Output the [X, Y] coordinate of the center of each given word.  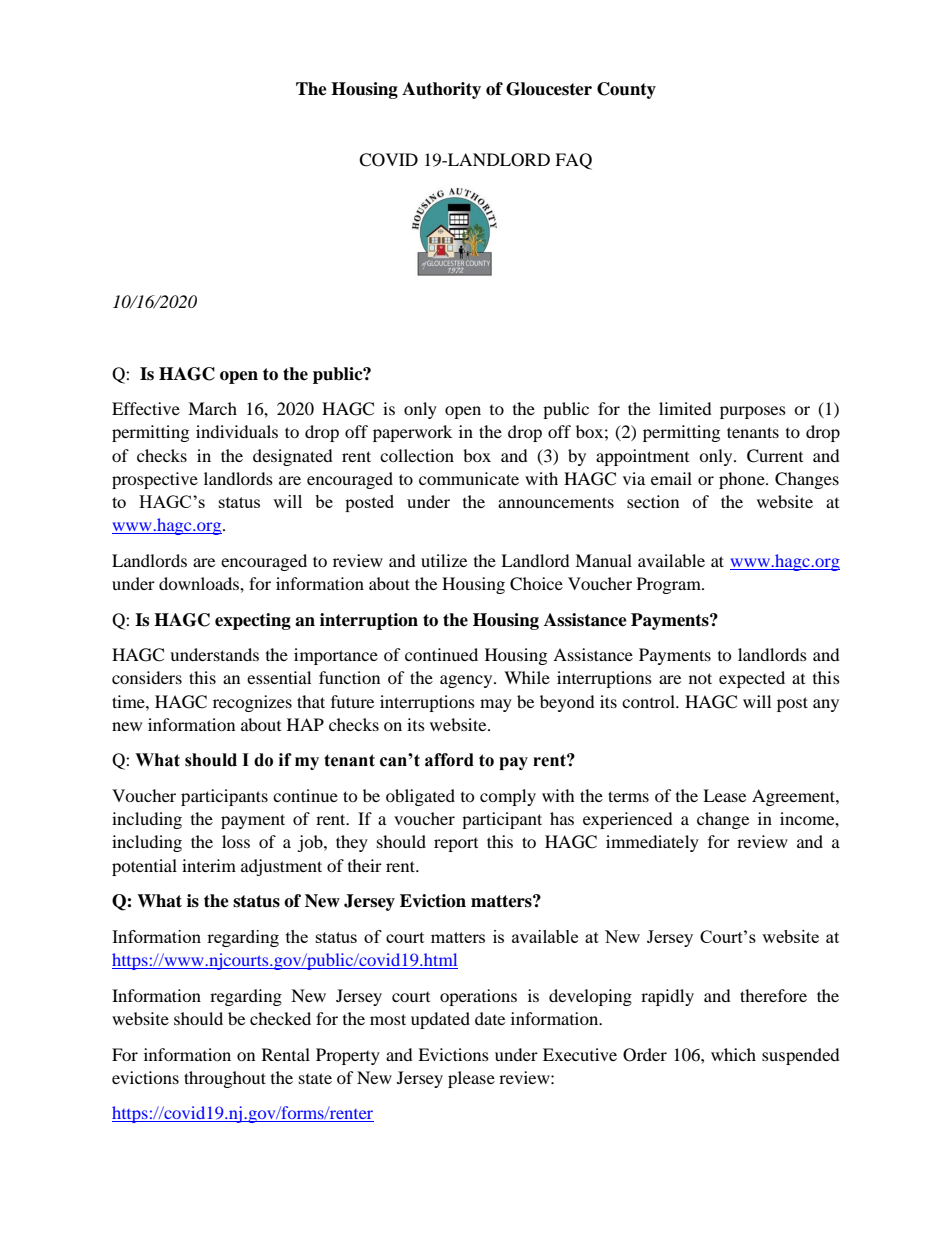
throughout [225, 1079]
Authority [441, 90]
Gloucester [549, 89]
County [626, 90]
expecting [253, 621]
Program [670, 585]
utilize [444, 560]
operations [478, 997]
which [733, 1054]
